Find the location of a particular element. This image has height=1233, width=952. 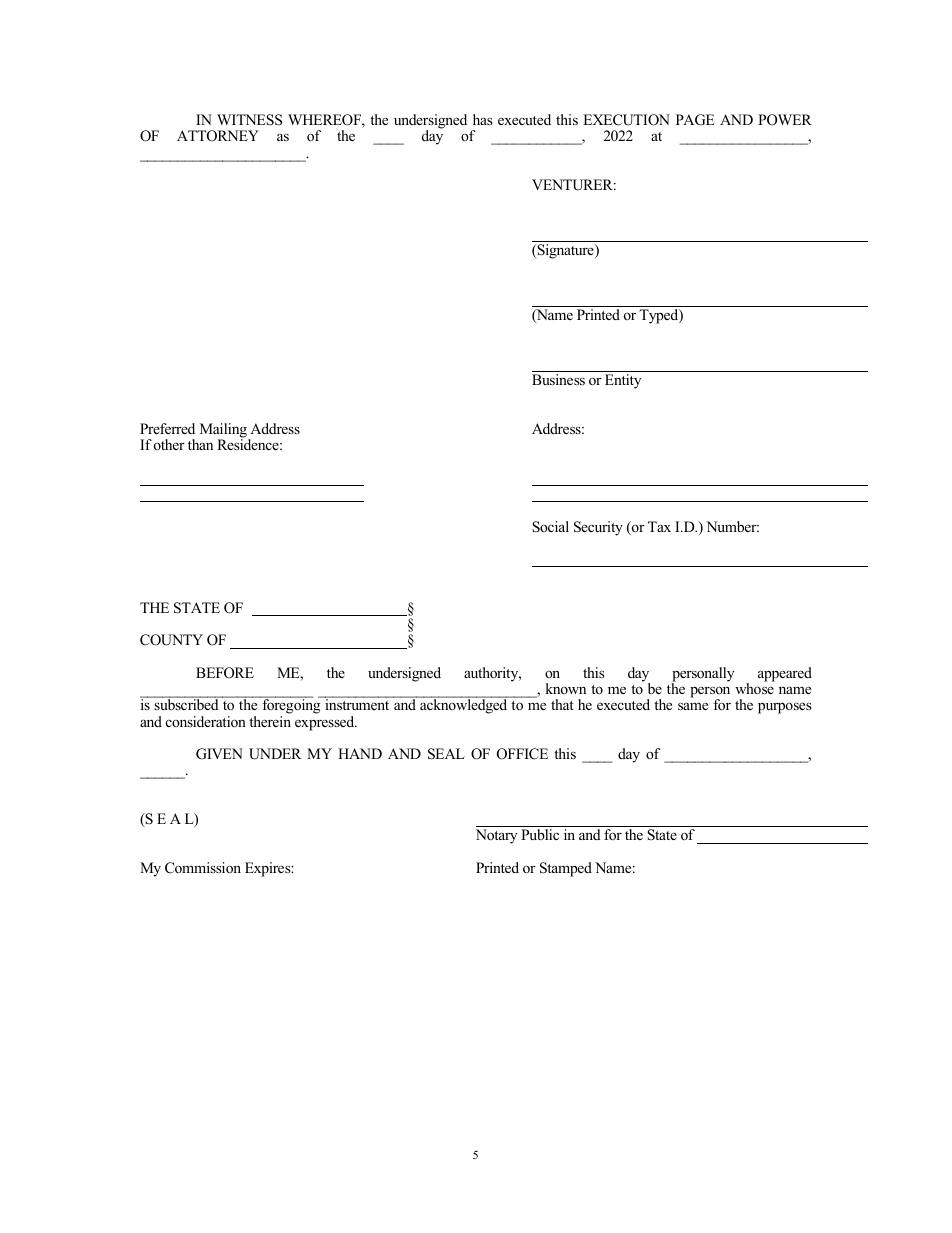

has is located at coordinates (483, 119).
